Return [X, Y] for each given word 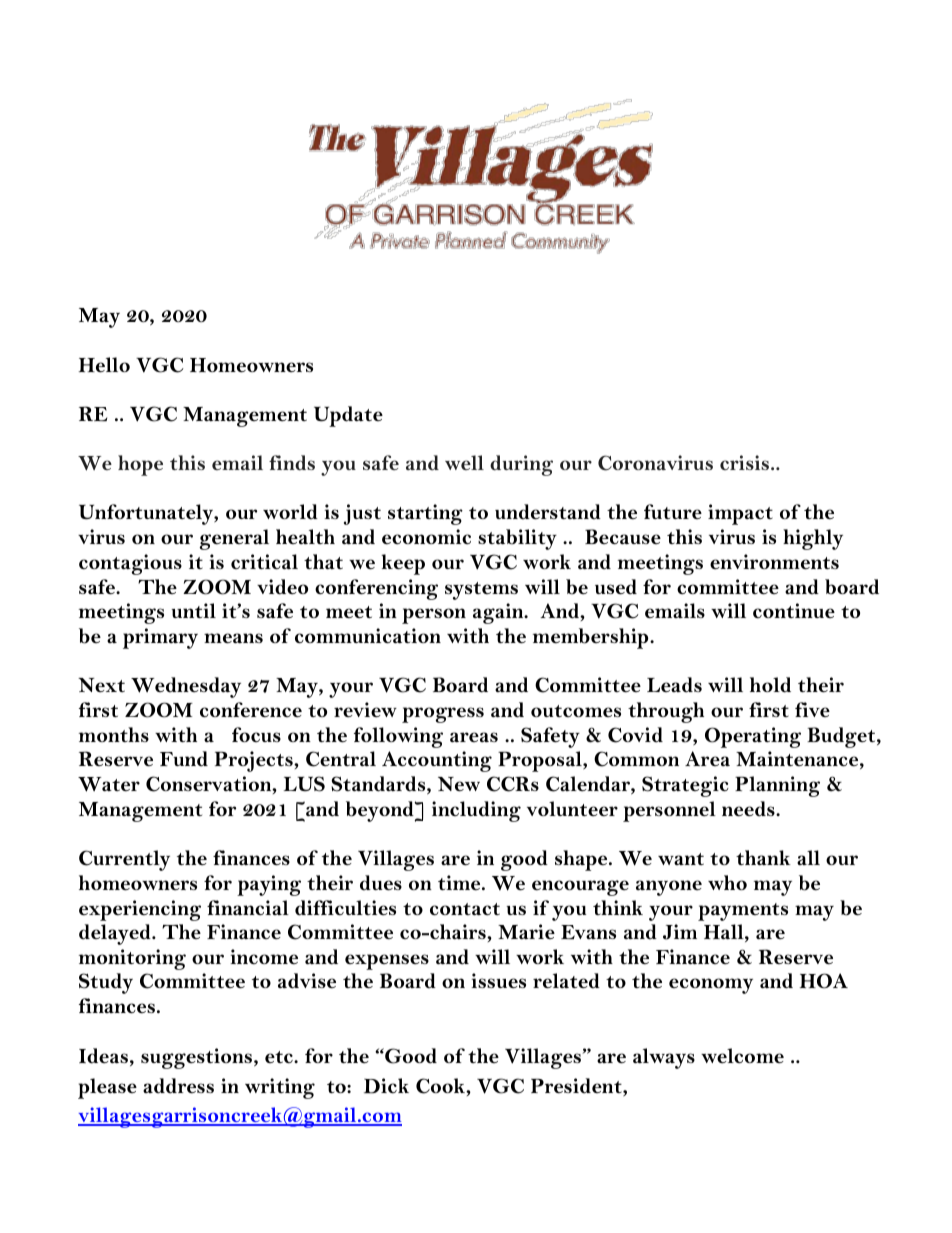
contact [465, 909]
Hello [104, 365]
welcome [742, 1056]
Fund [184, 759]
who [727, 882]
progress [443, 715]
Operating [753, 737]
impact [740, 514]
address [178, 1086]
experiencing [140, 910]
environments [774, 562]
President [577, 1087]
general [234, 539]
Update [348, 416]
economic [426, 537]
